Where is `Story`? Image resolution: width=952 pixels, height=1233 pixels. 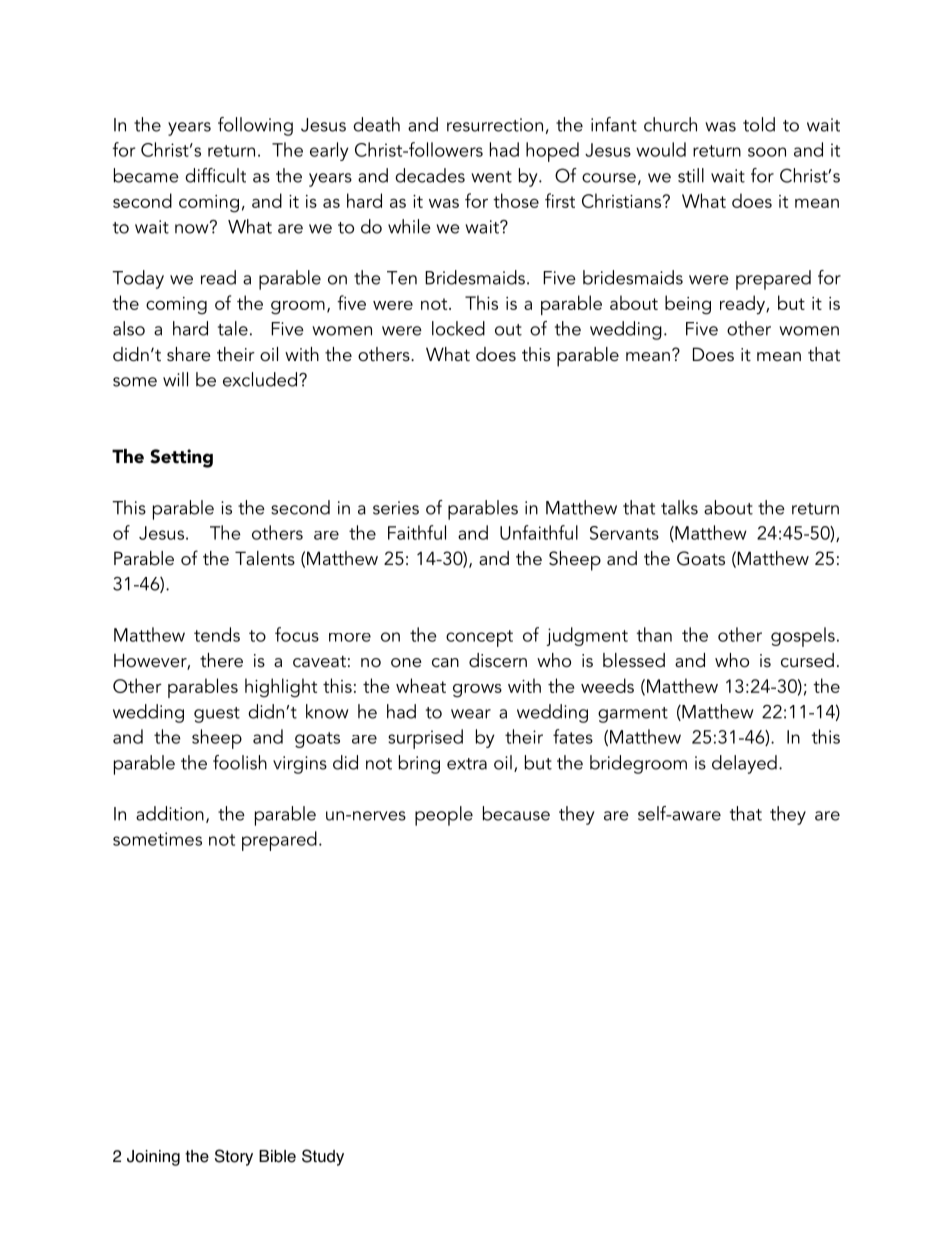
Story is located at coordinates (234, 1157).
